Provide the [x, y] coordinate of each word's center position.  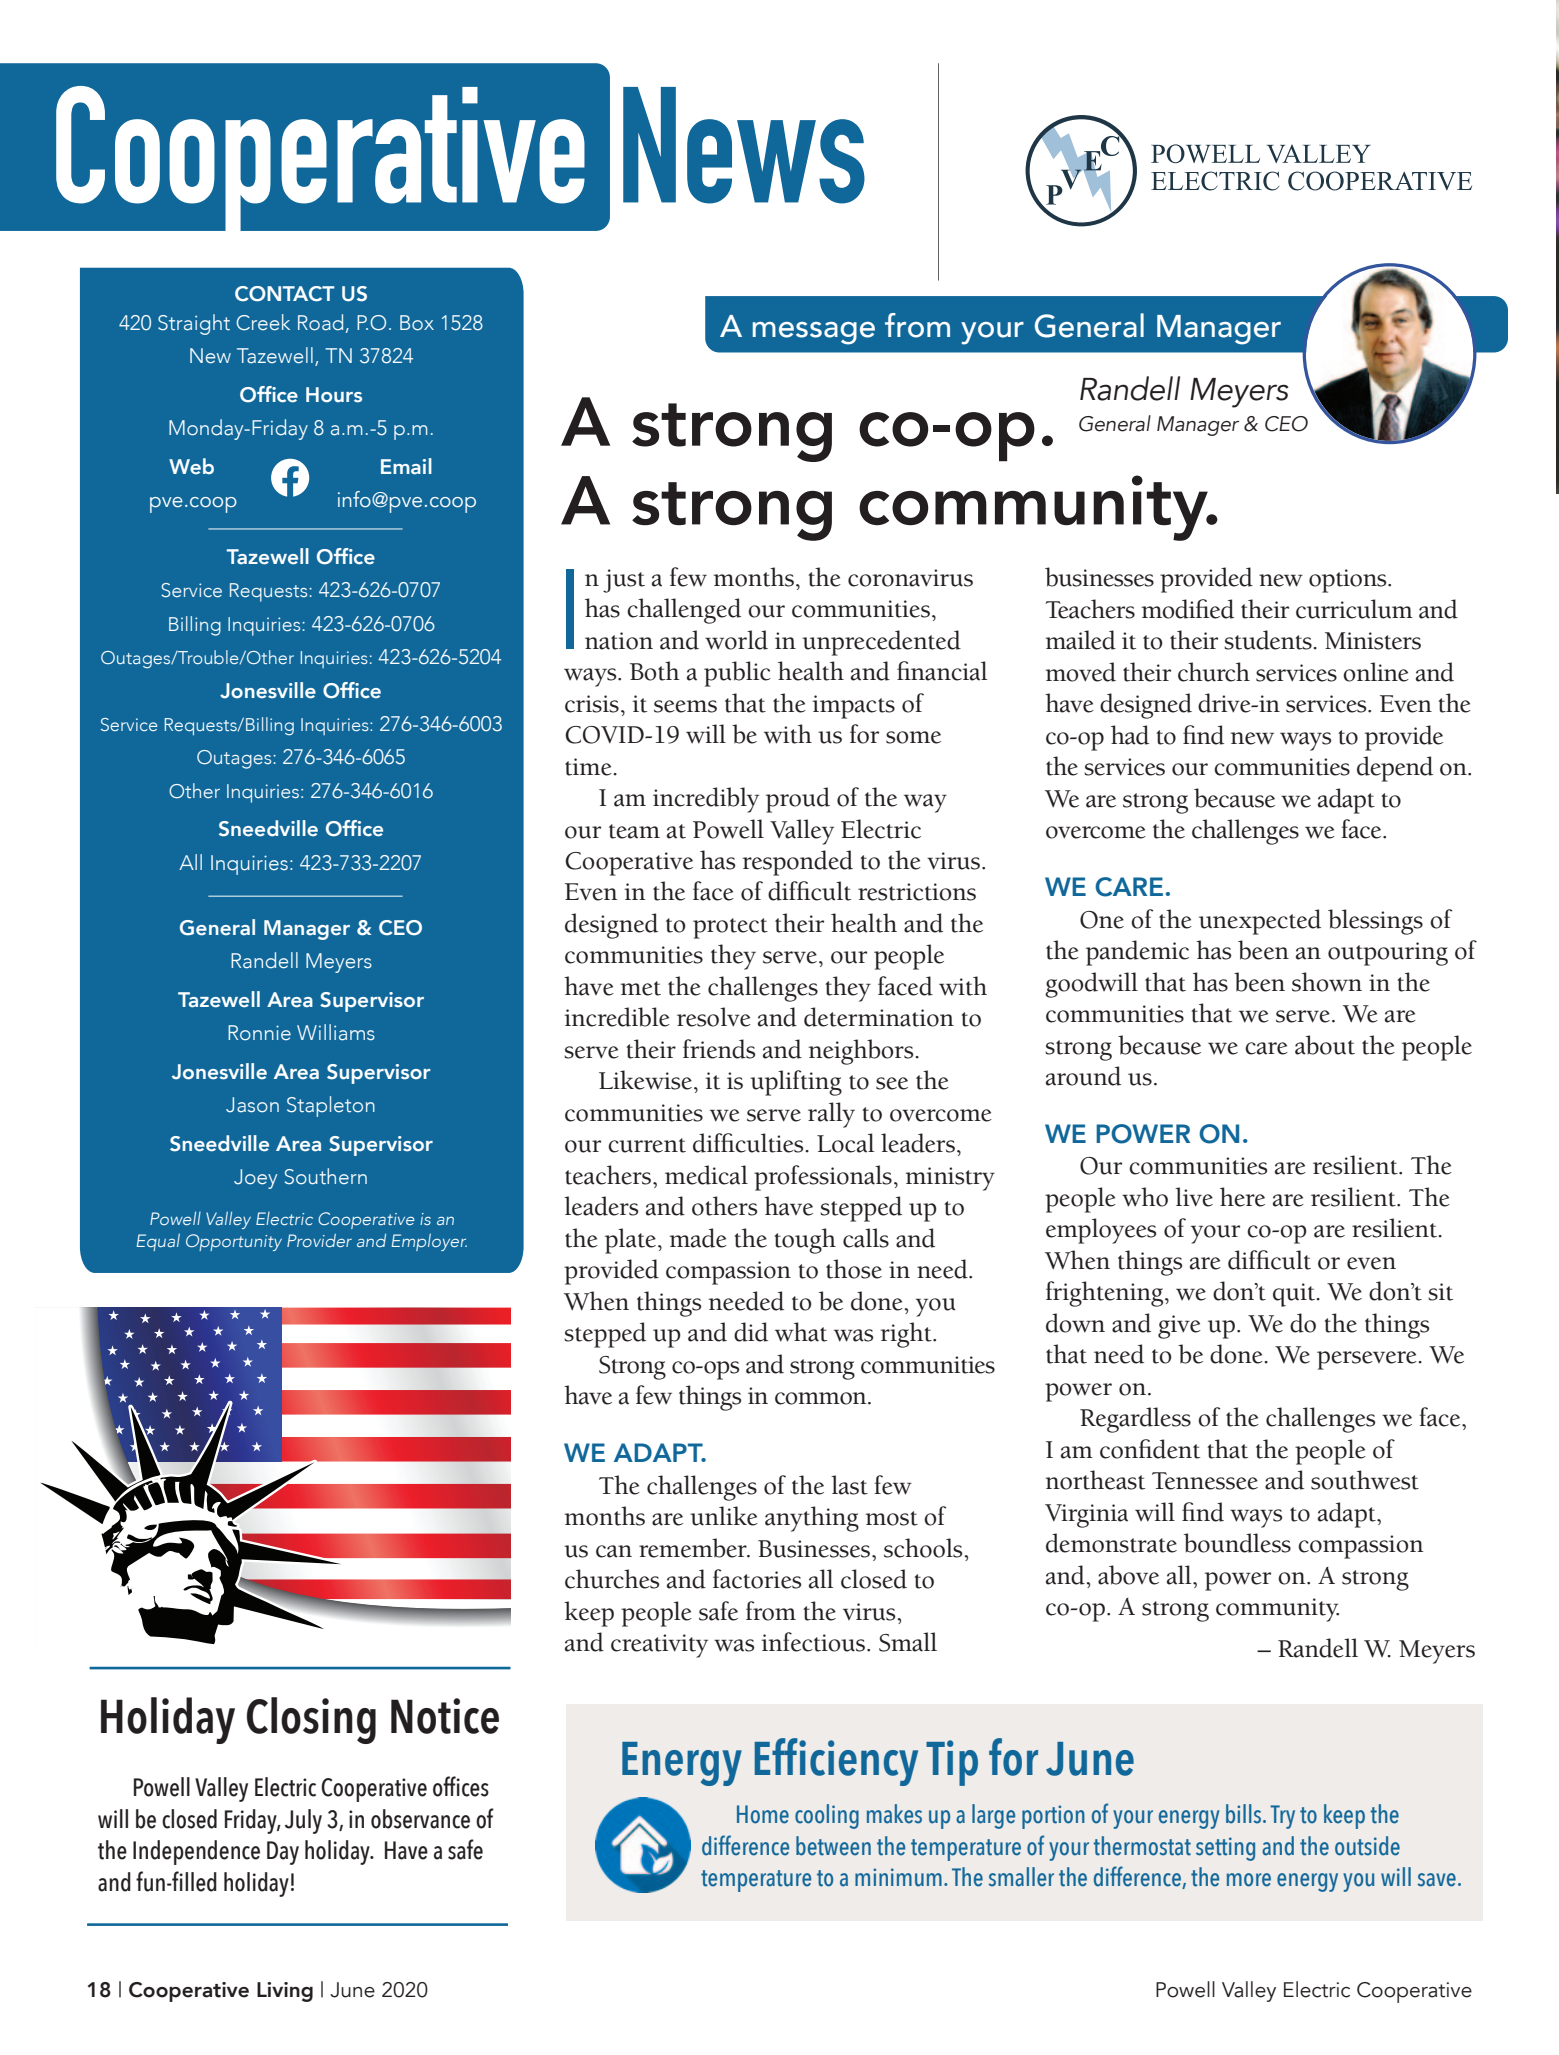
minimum [898, 1877]
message [814, 333]
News [744, 145]
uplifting [796, 1083]
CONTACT [285, 294]
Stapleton [331, 1106]
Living [285, 1992]
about [1325, 1045]
